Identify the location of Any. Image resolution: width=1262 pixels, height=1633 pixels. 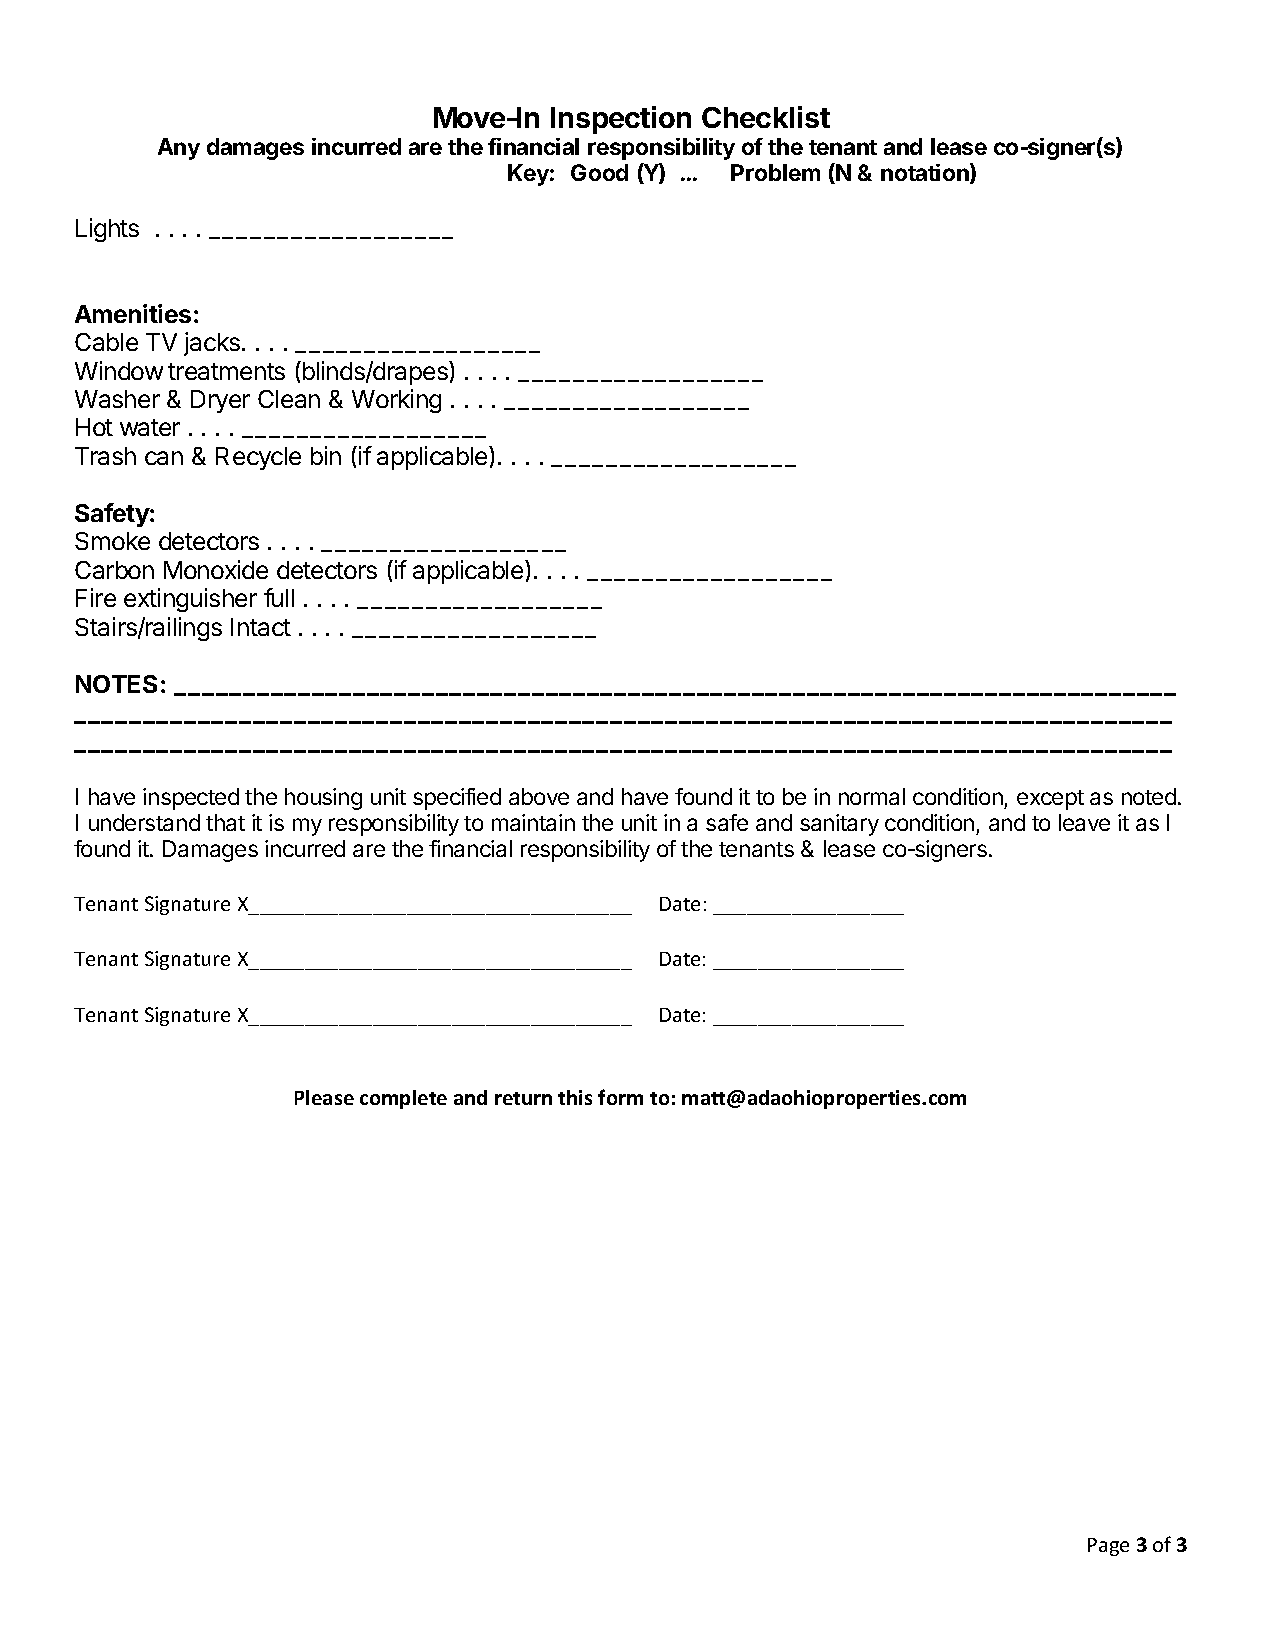
(179, 149).
